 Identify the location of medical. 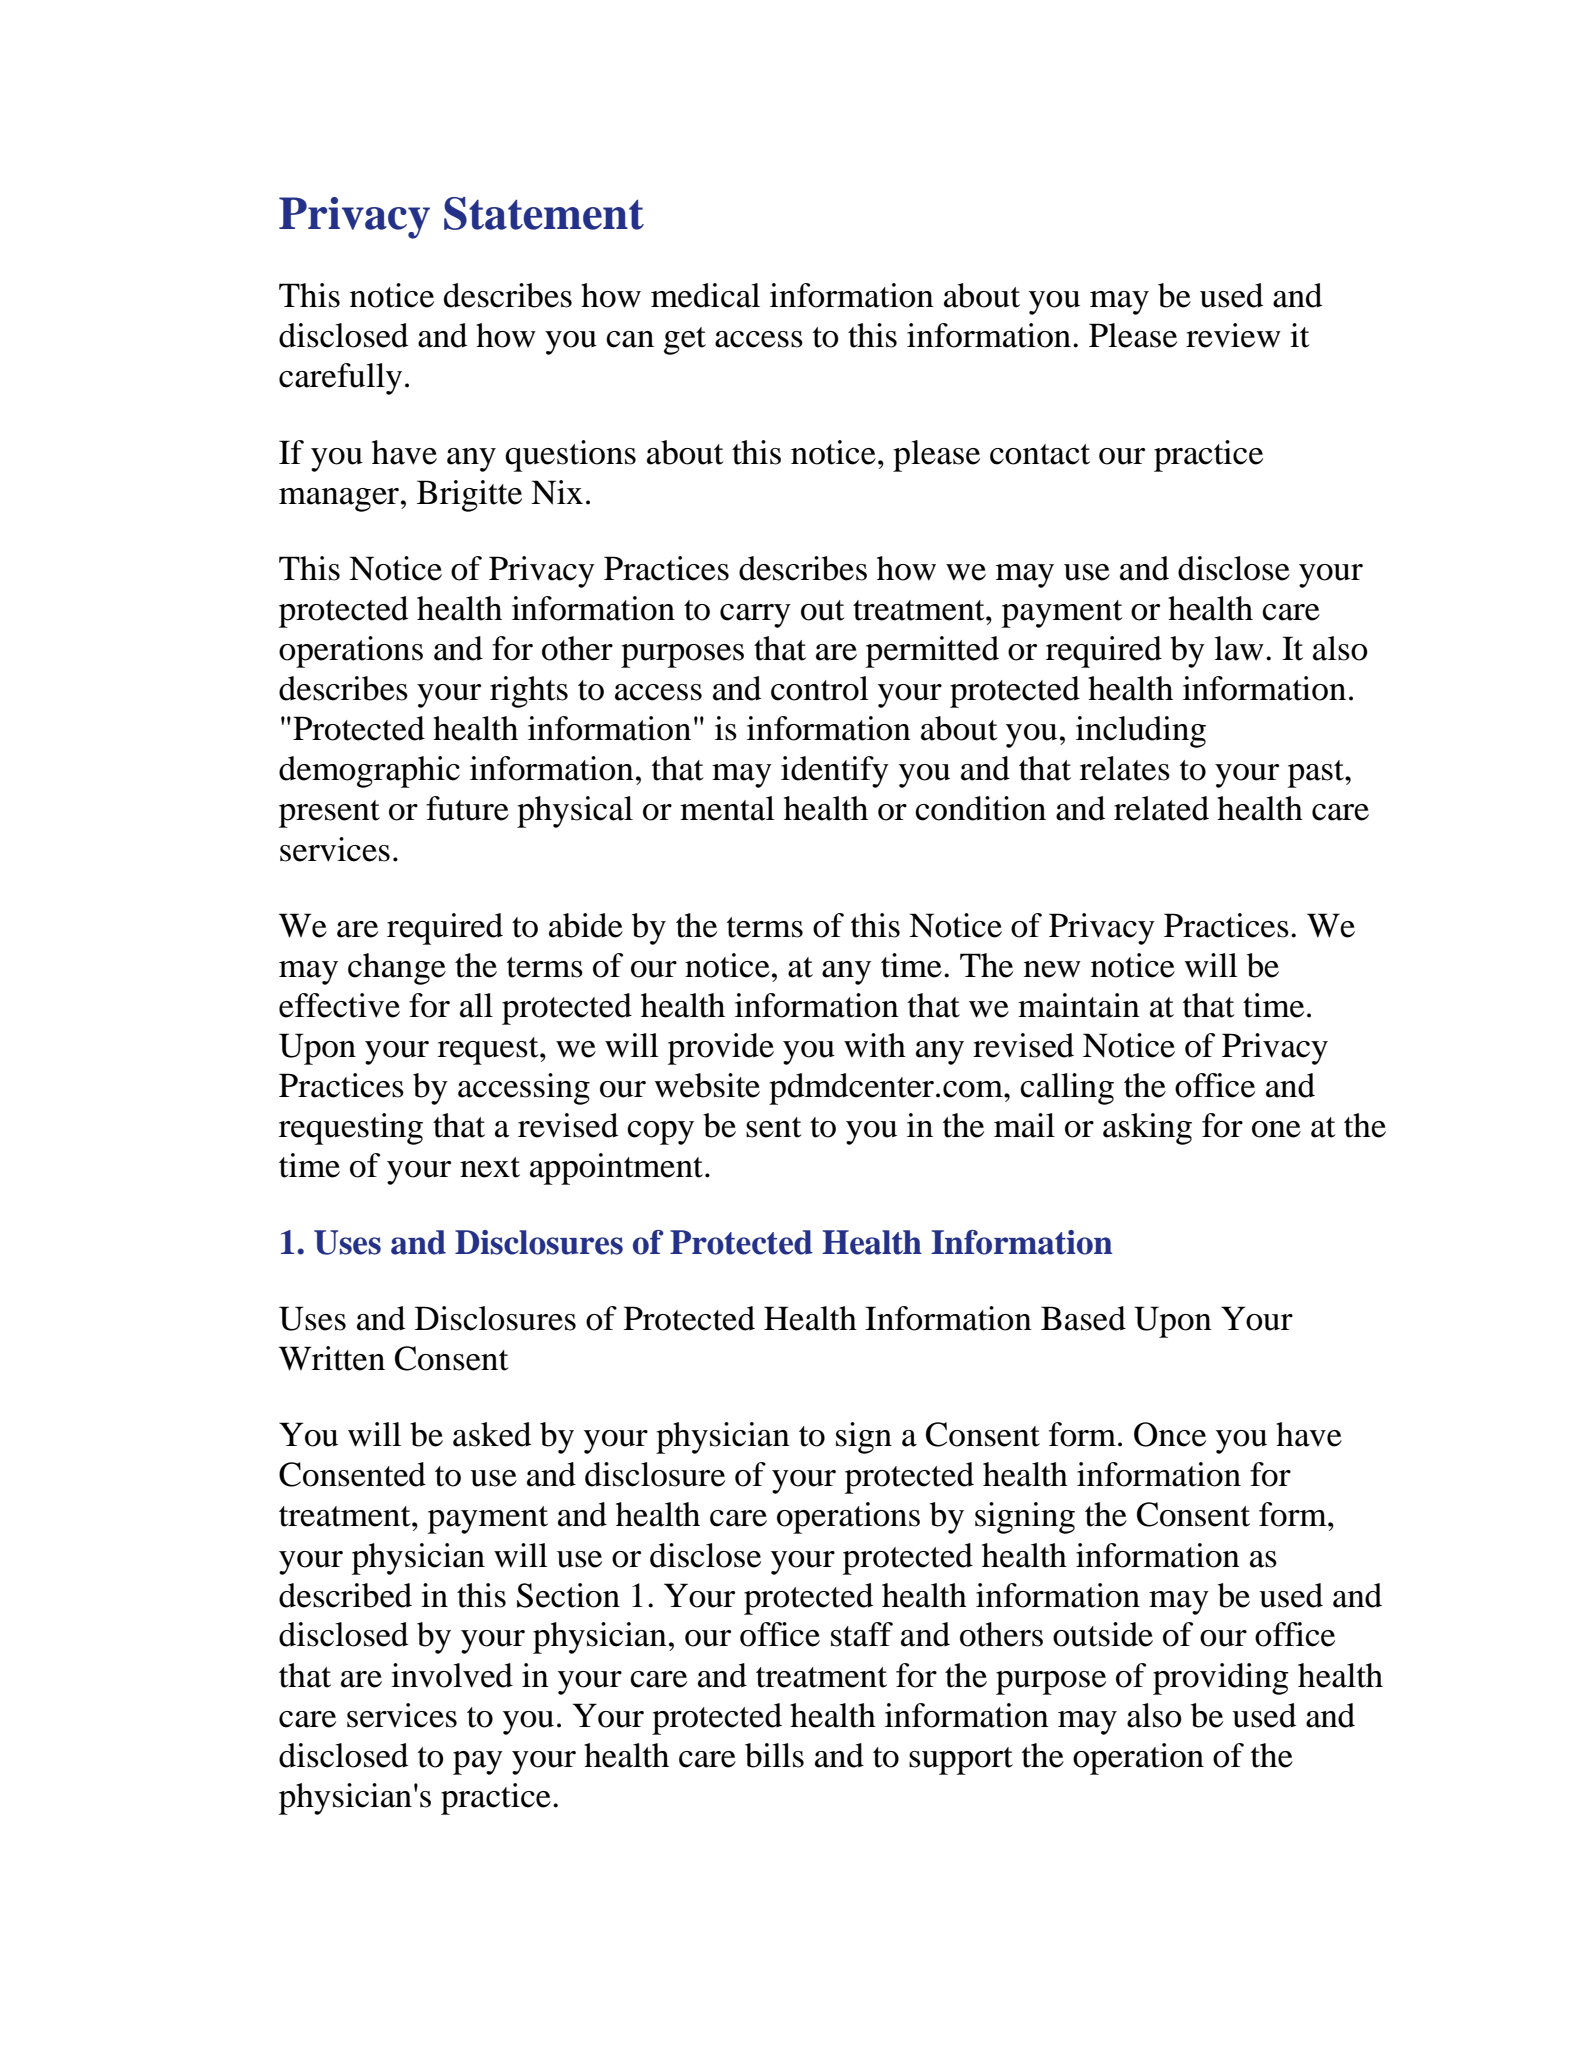
(705, 295).
